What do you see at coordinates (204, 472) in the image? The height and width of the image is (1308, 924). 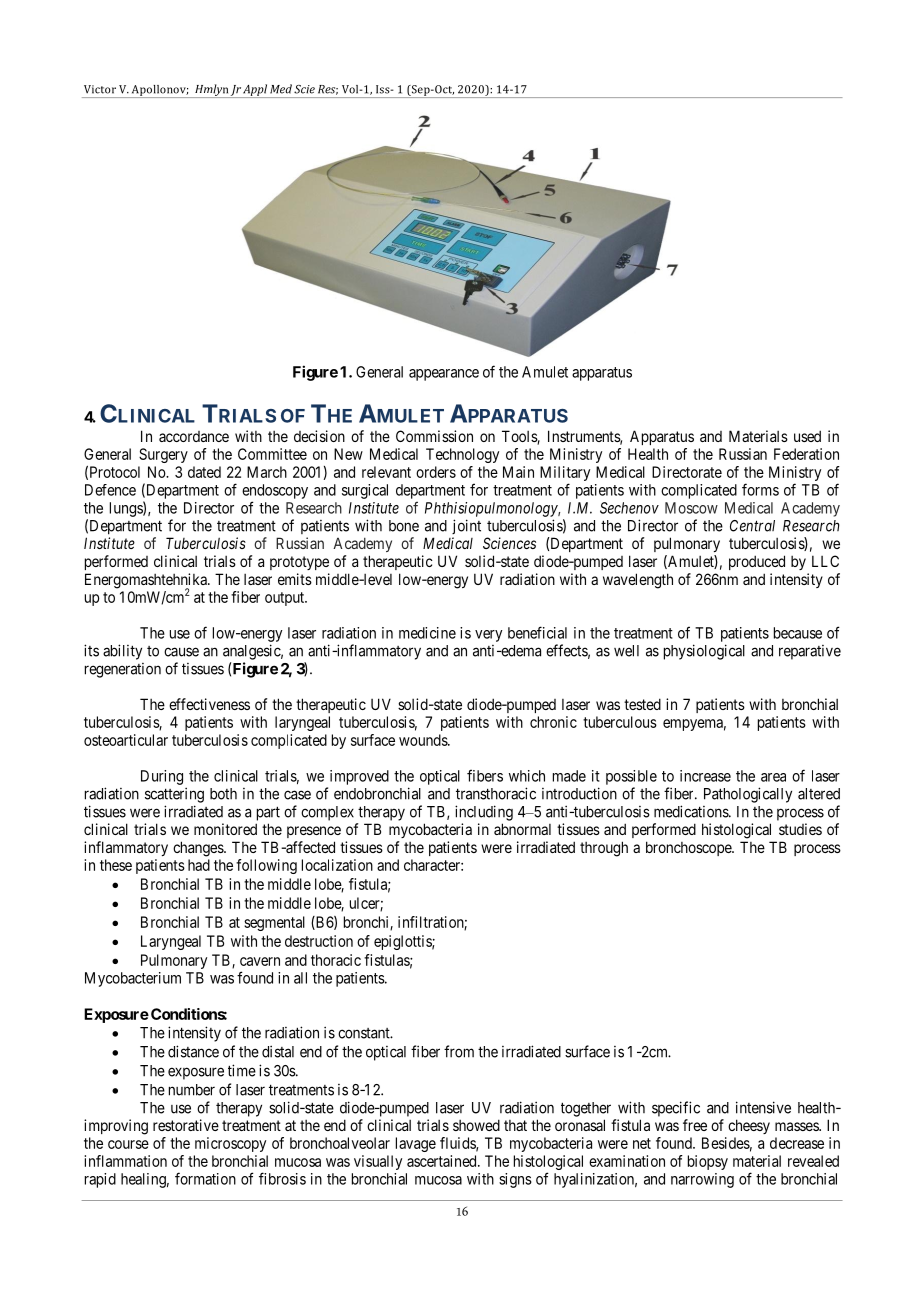 I see `dated` at bounding box center [204, 472].
